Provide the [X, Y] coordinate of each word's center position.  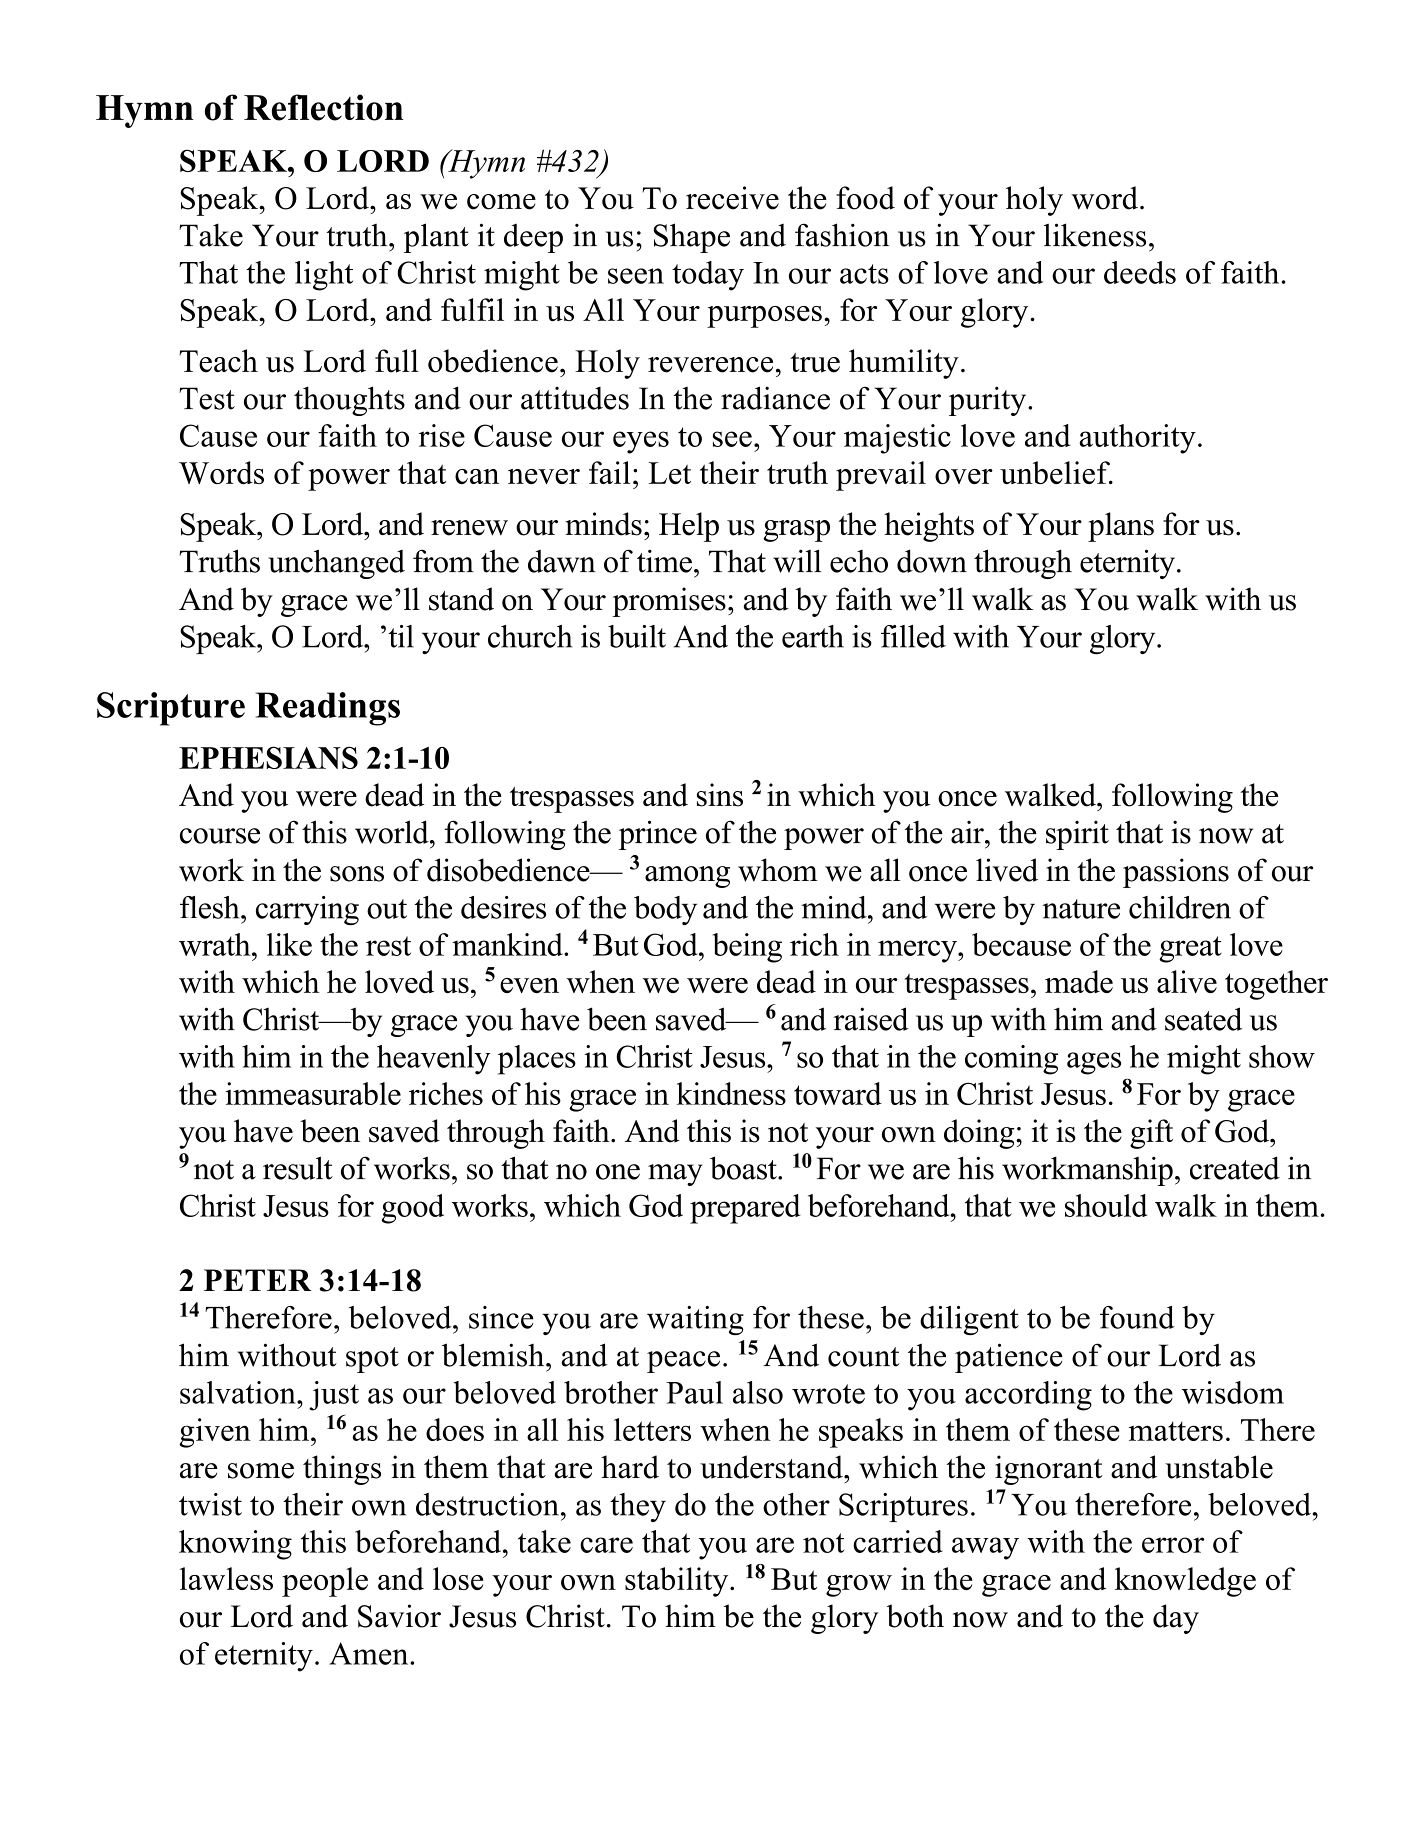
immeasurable [313, 1093]
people [325, 1582]
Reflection [323, 107]
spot [372, 1360]
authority [1137, 439]
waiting [695, 1321]
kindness [731, 1093]
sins [720, 795]
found [1137, 1317]
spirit [1077, 835]
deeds [1140, 272]
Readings [328, 709]
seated [1203, 1019]
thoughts [349, 401]
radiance [775, 398]
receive [732, 198]
